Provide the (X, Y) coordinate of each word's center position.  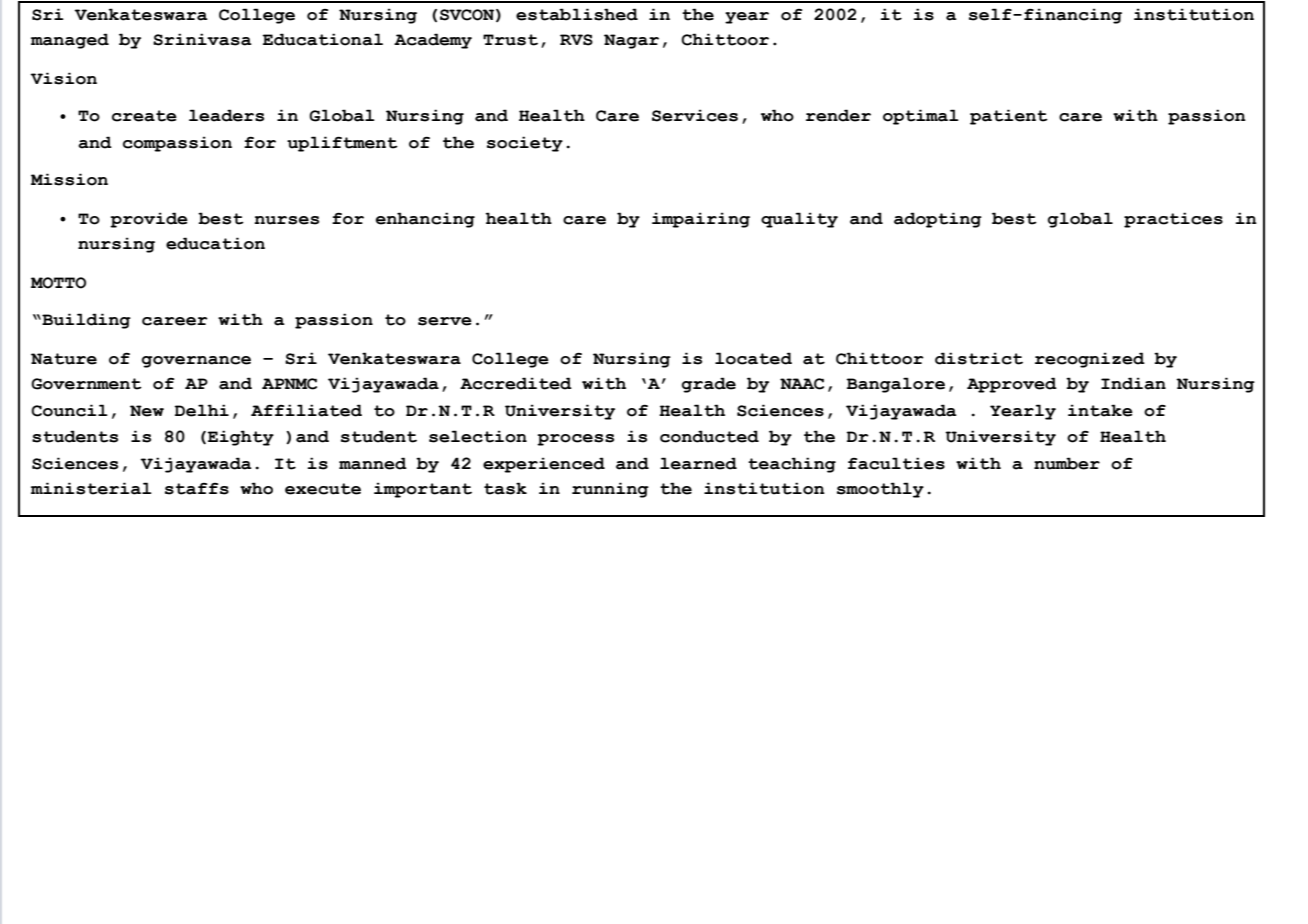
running (610, 490)
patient (1009, 117)
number (1067, 463)
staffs (197, 489)
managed (70, 41)
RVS (576, 40)
